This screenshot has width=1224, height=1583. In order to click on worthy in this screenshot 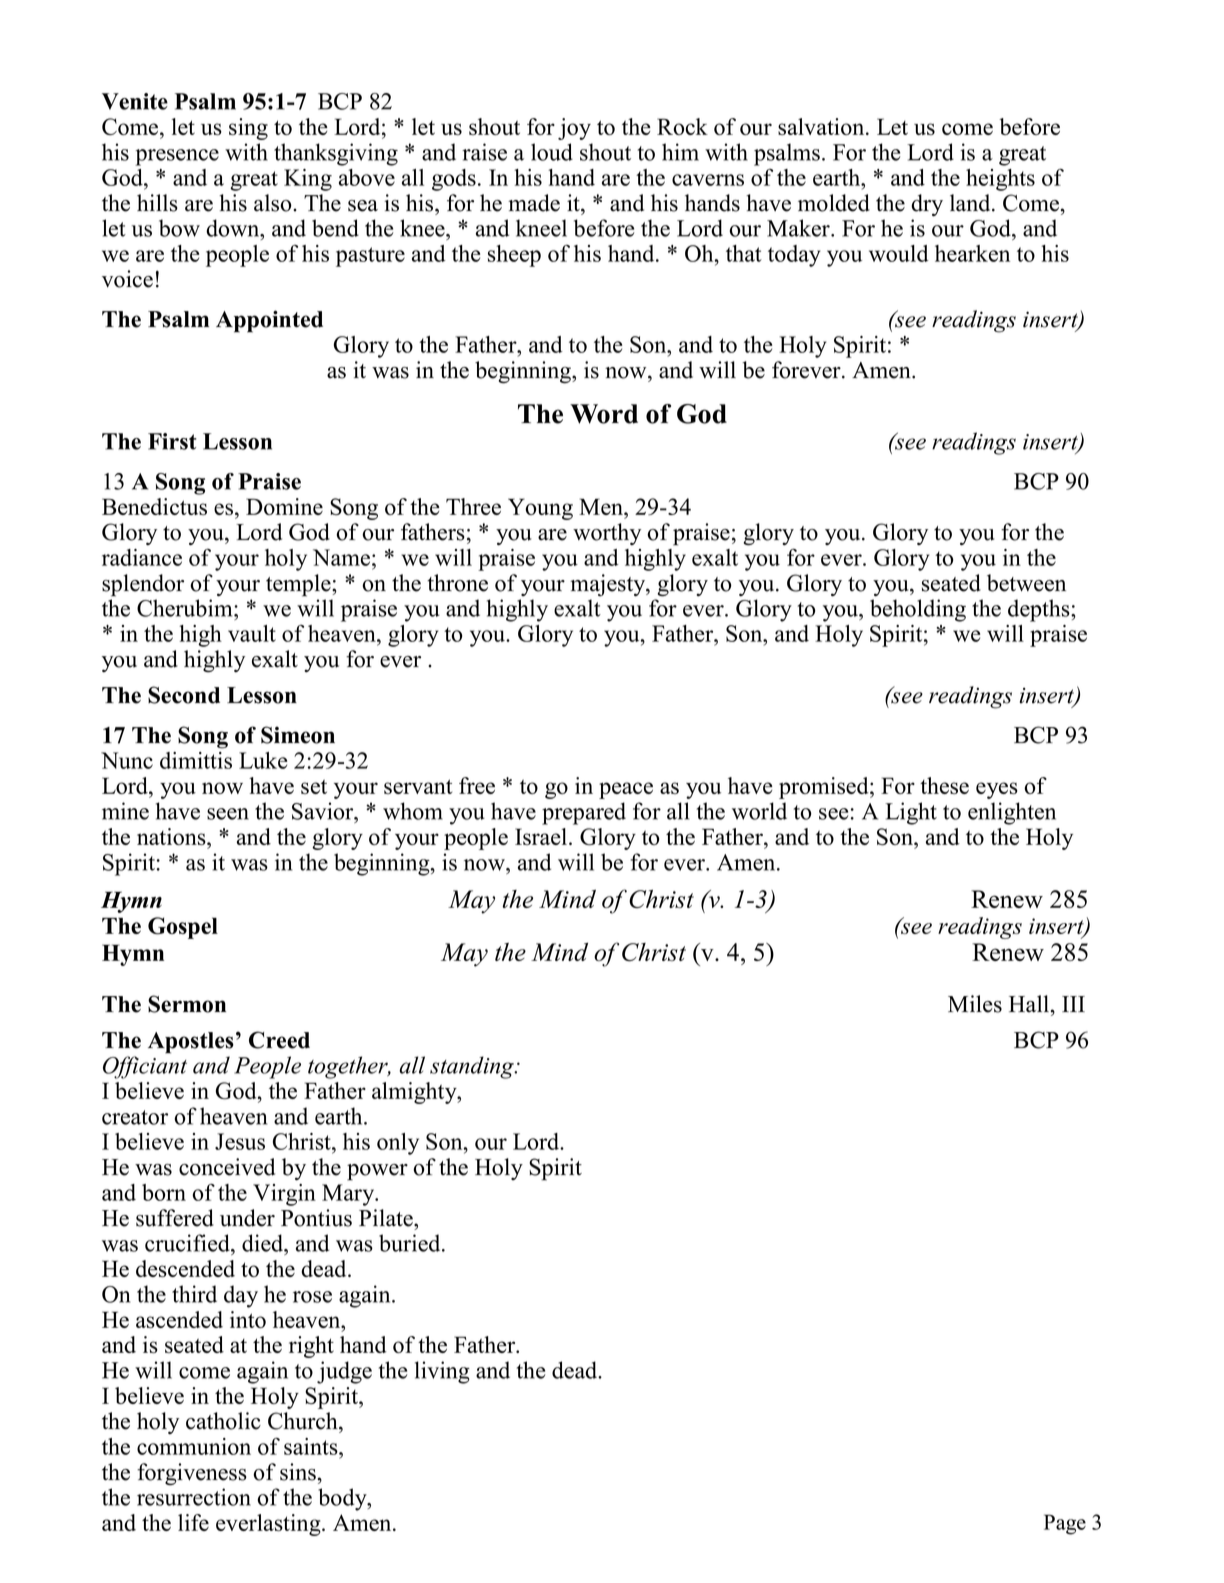, I will do `click(607, 534)`.
